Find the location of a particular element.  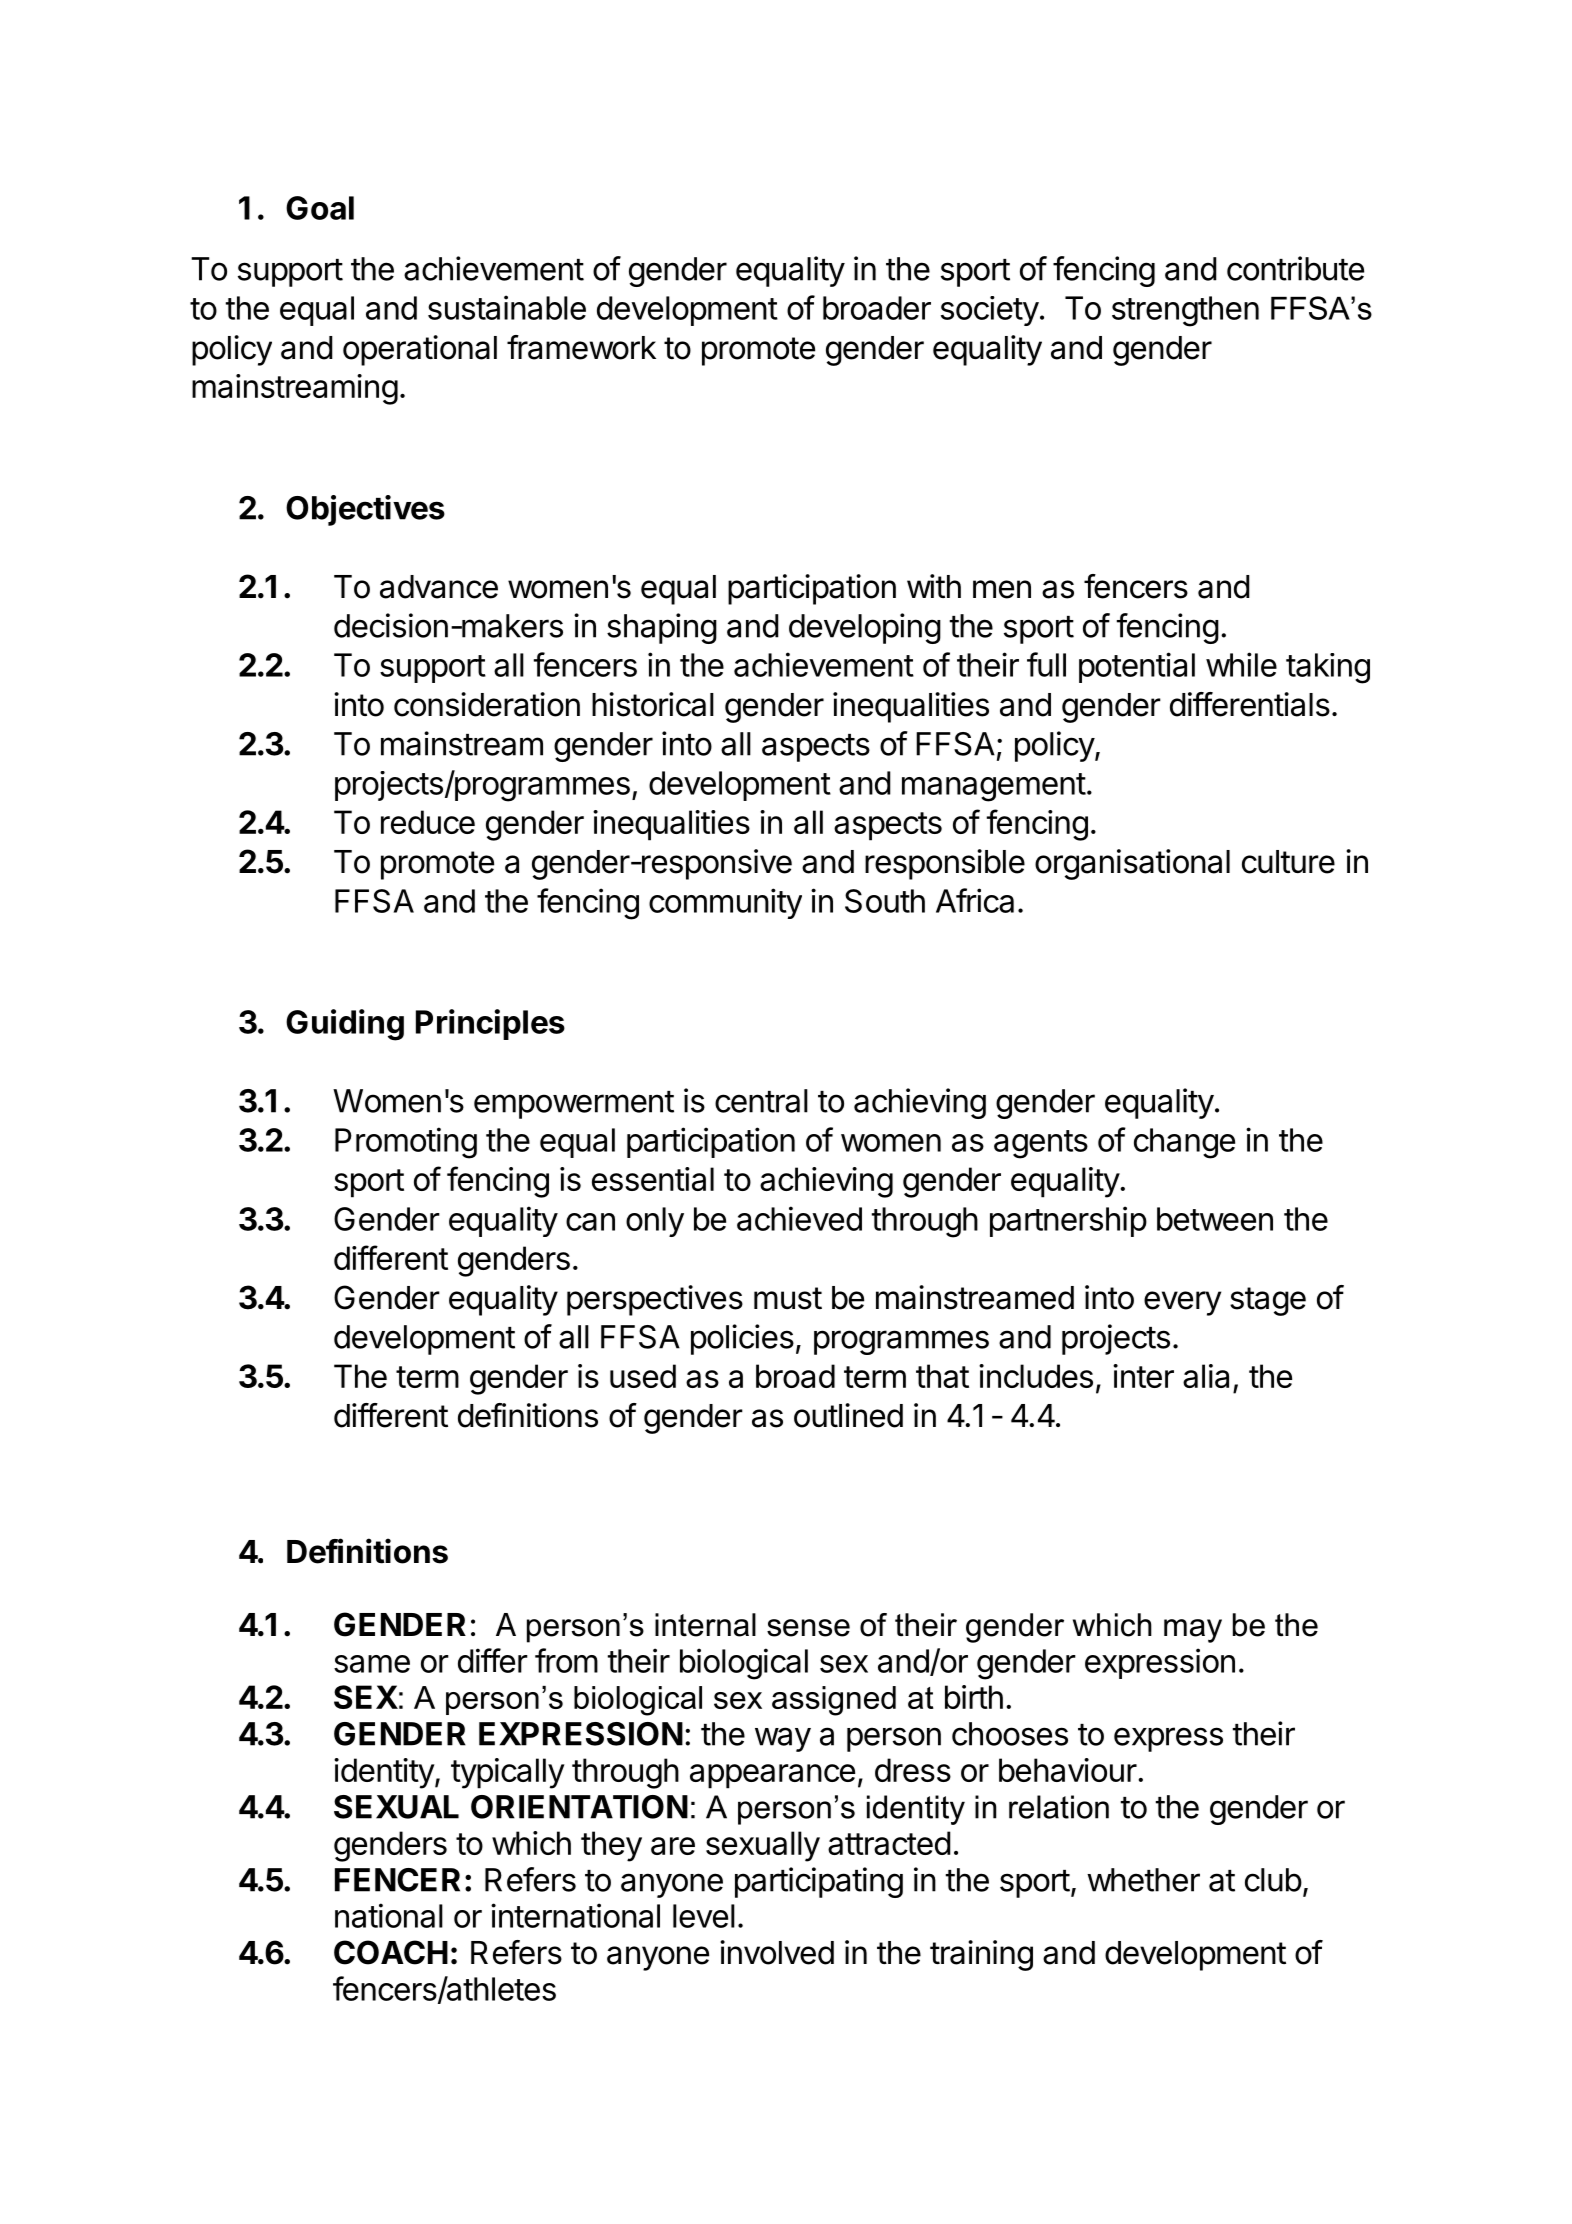

Promoting is located at coordinates (406, 1143).
